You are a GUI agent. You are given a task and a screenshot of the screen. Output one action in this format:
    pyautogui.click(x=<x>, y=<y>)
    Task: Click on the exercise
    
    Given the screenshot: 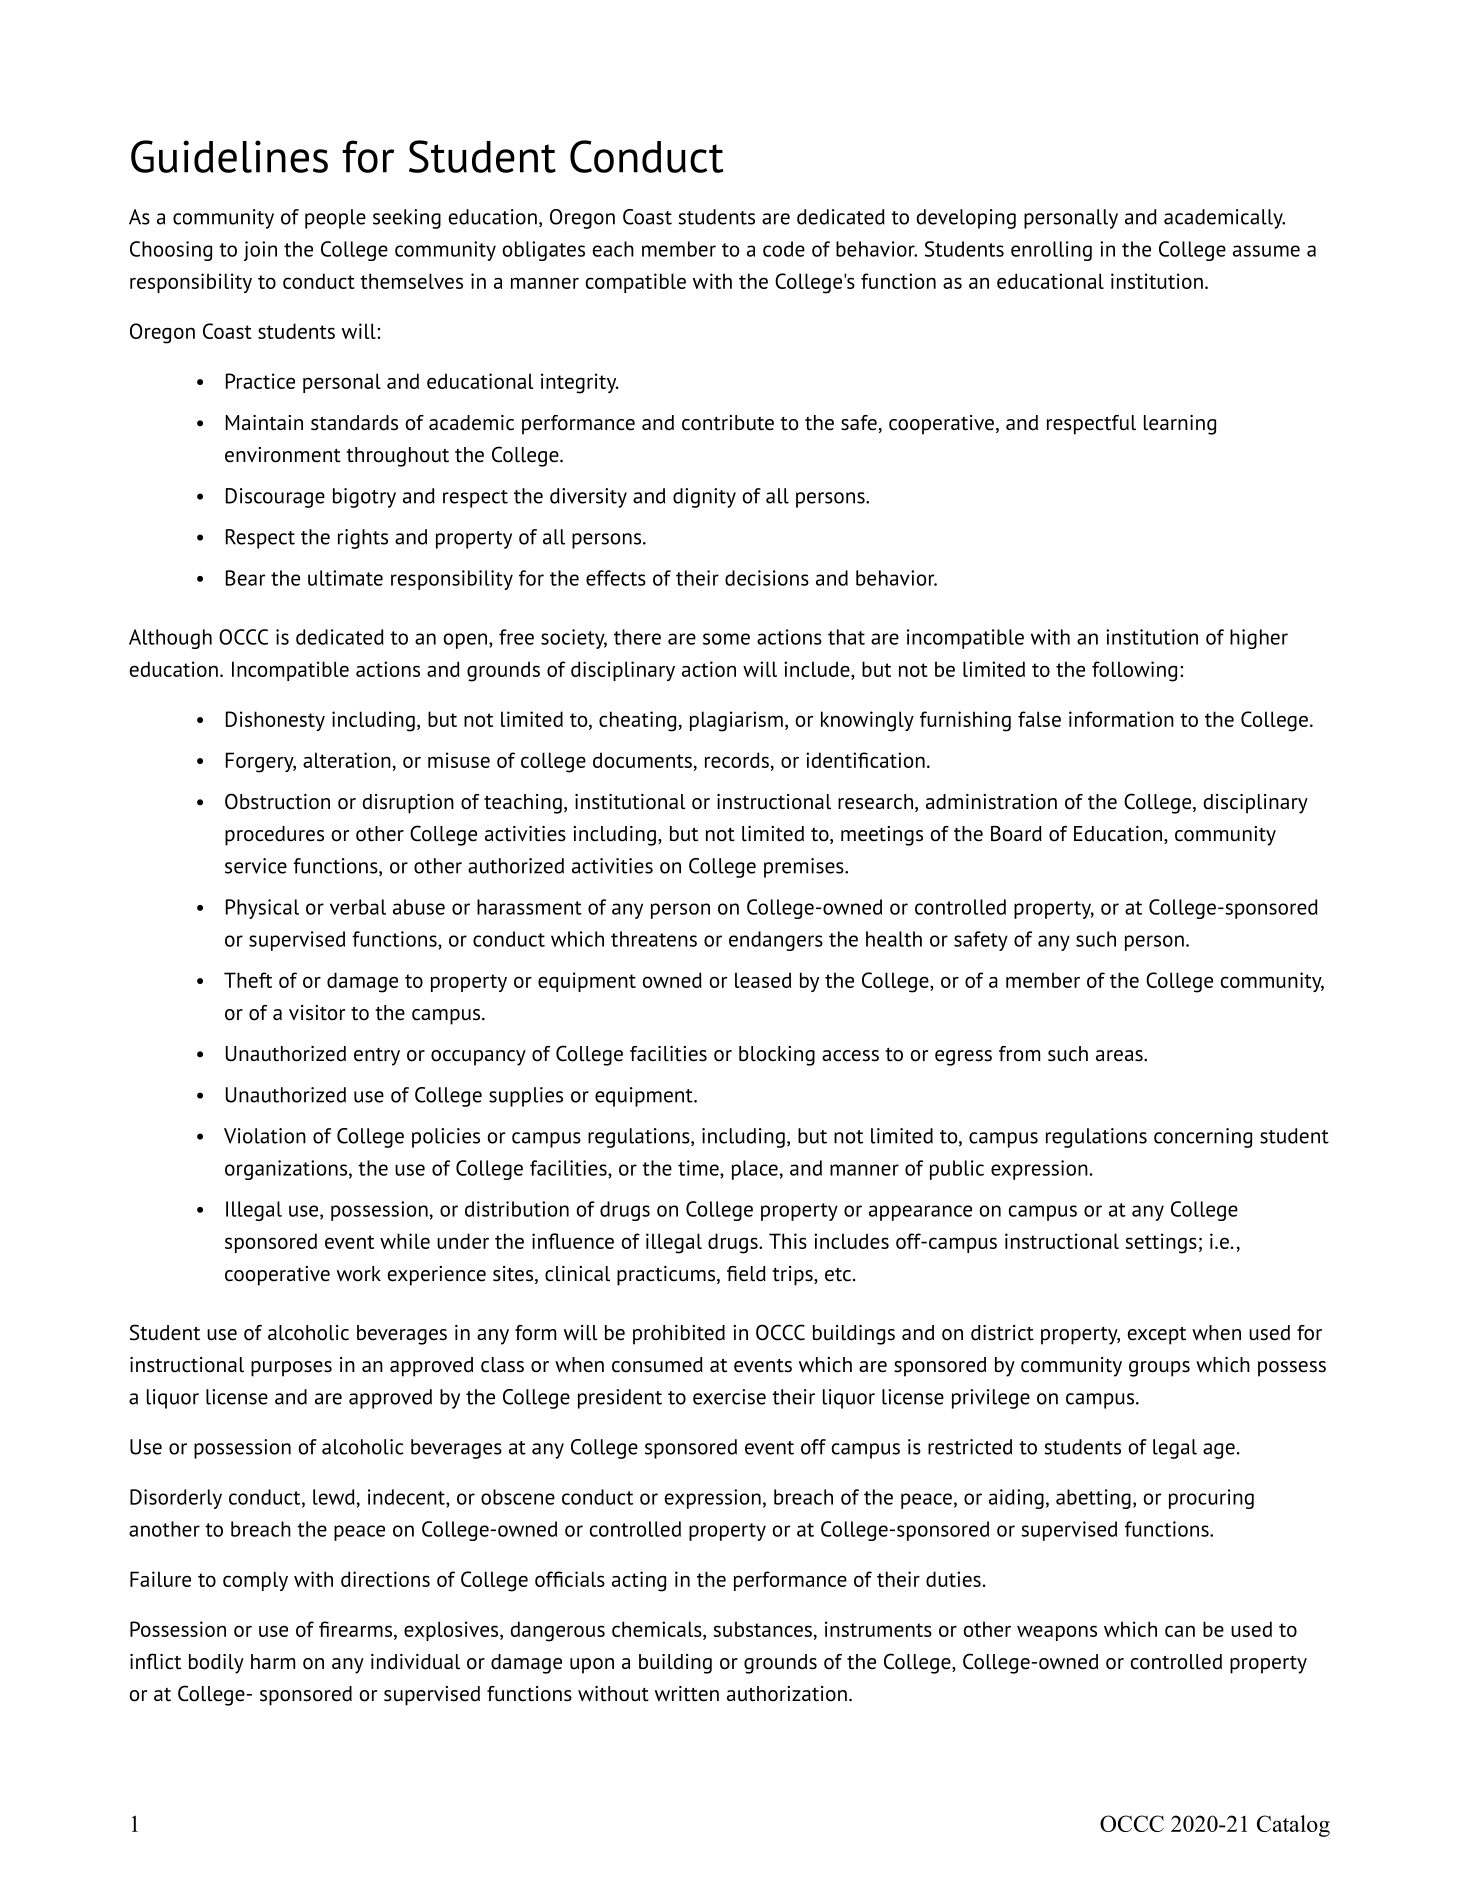 What is the action you would take?
    pyautogui.click(x=729, y=1397)
